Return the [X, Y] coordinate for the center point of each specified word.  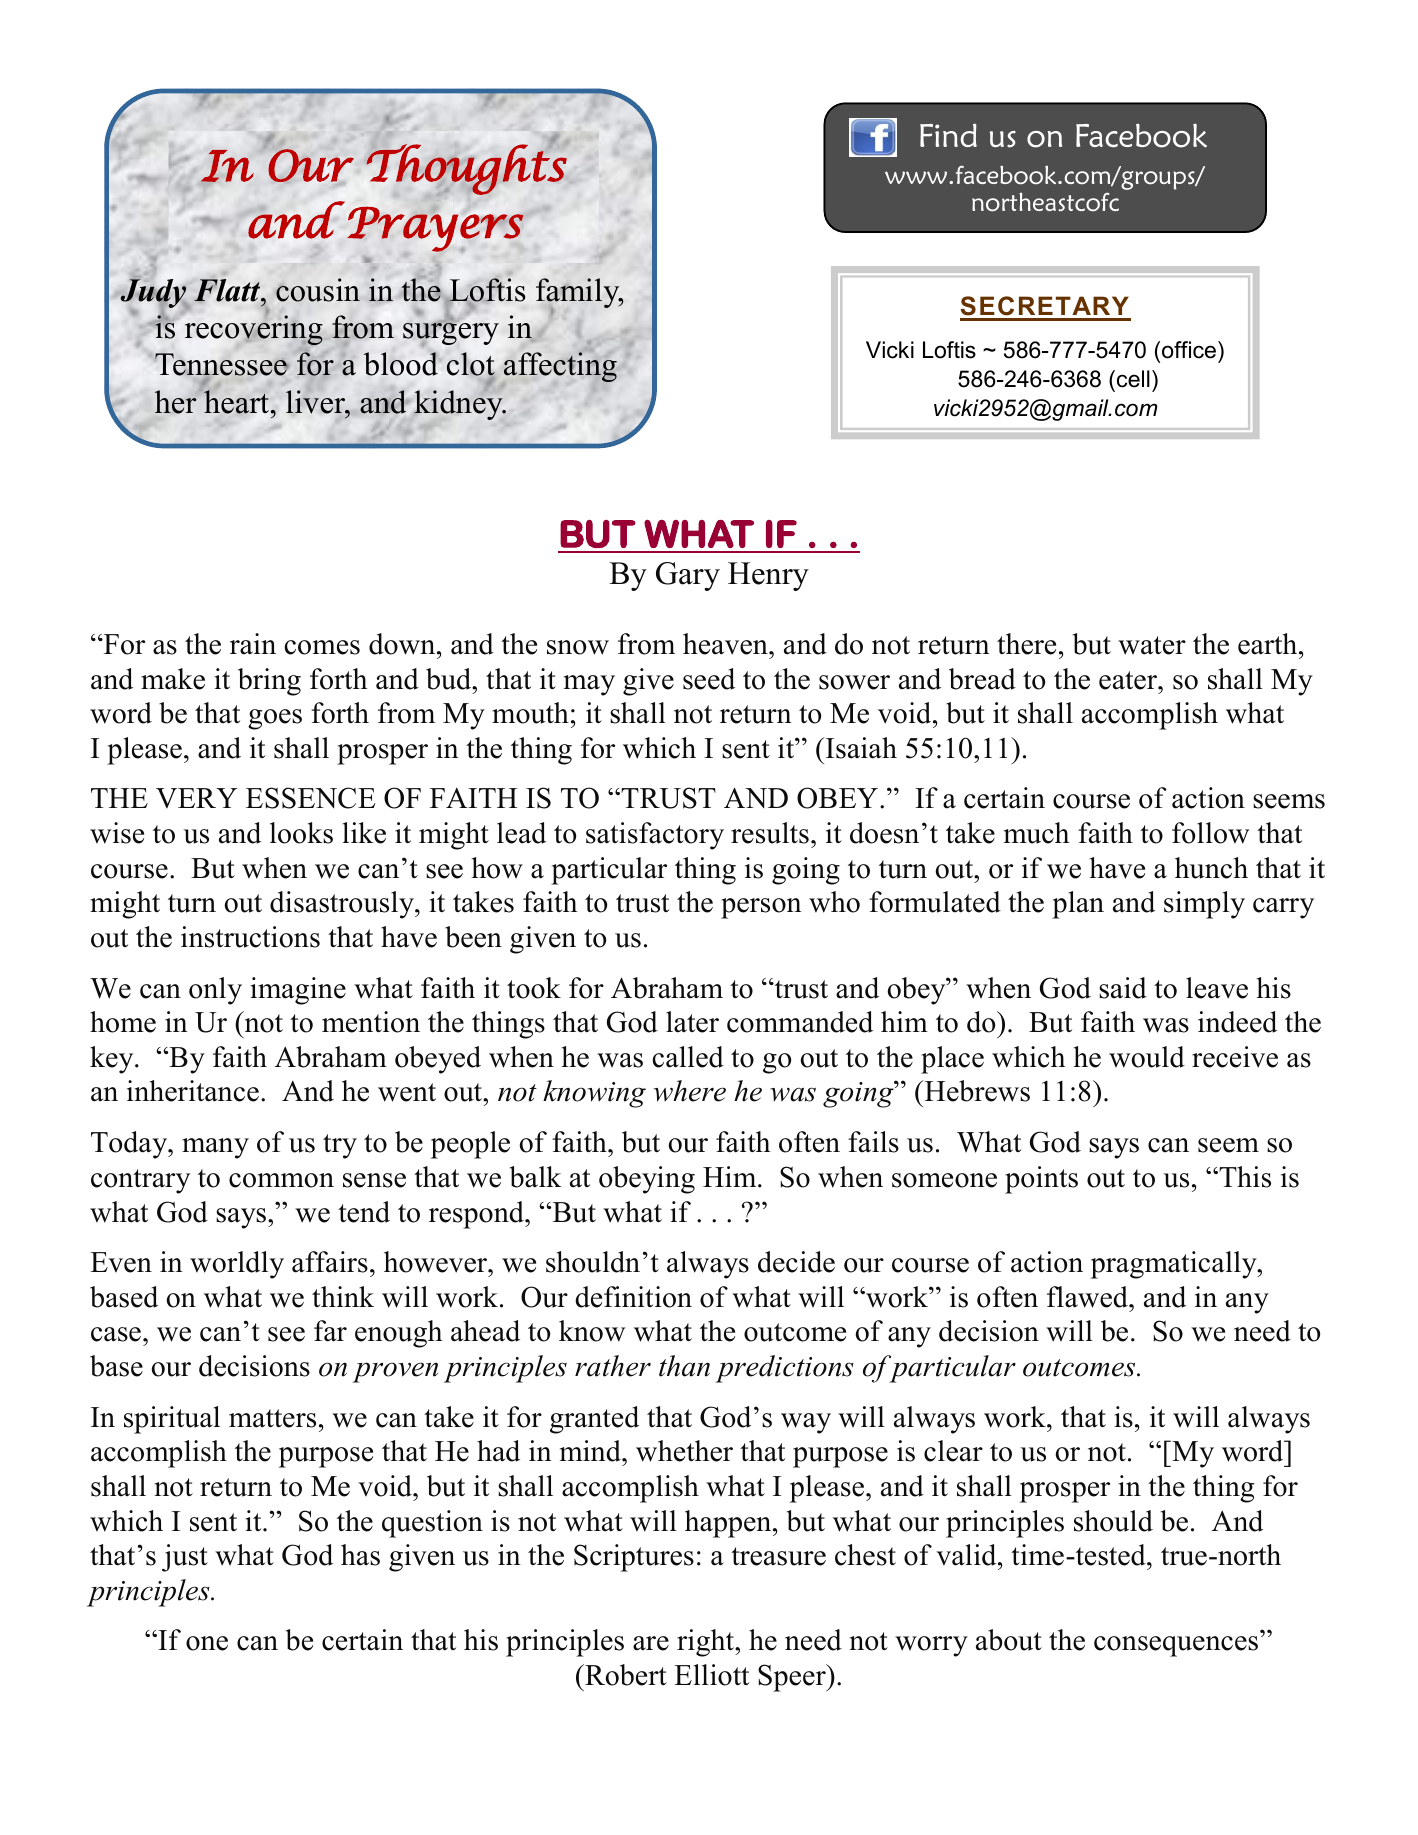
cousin [318, 290]
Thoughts [466, 169]
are [651, 1643]
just [185, 1558]
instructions [250, 937]
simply [1204, 905]
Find [948, 135]
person [761, 908]
